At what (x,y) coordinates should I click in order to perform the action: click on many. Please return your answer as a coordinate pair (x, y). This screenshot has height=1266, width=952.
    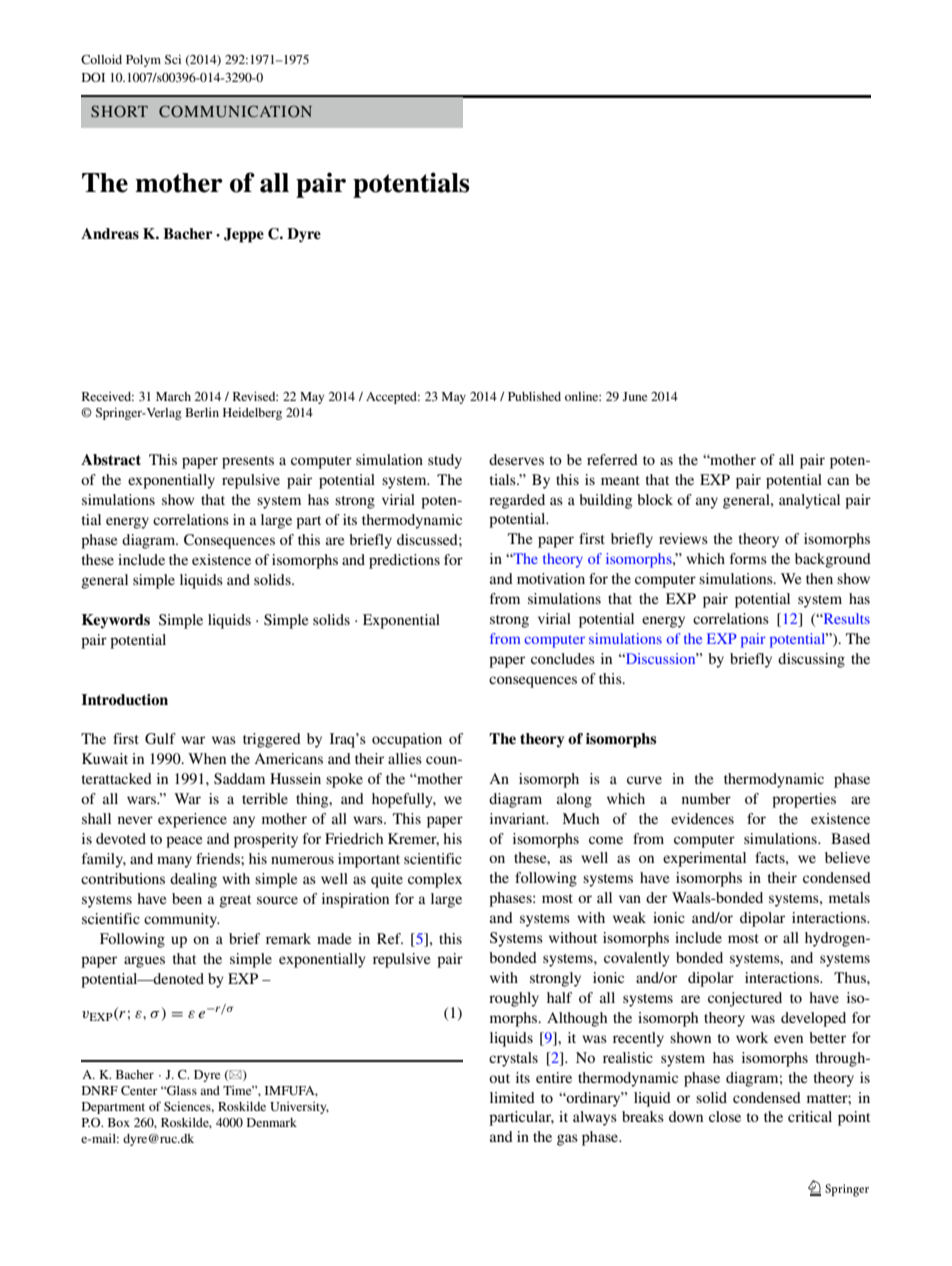
    Looking at the image, I should click on (174, 862).
